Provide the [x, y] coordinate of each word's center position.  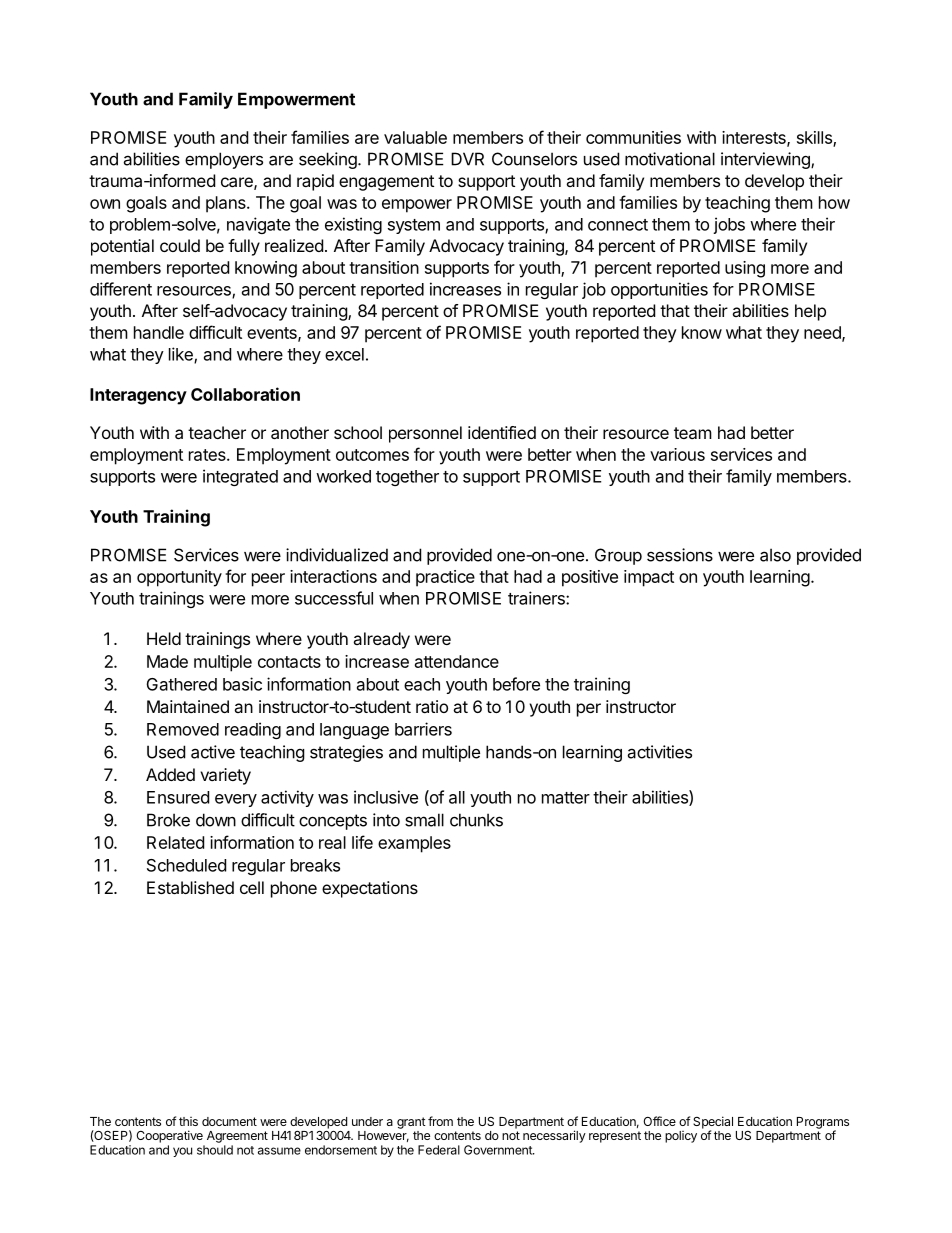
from [440, 1121]
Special [713, 1123]
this [188, 1121]
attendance [457, 661]
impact [649, 578]
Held [164, 638]
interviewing [766, 160]
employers [224, 160]
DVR [467, 159]
